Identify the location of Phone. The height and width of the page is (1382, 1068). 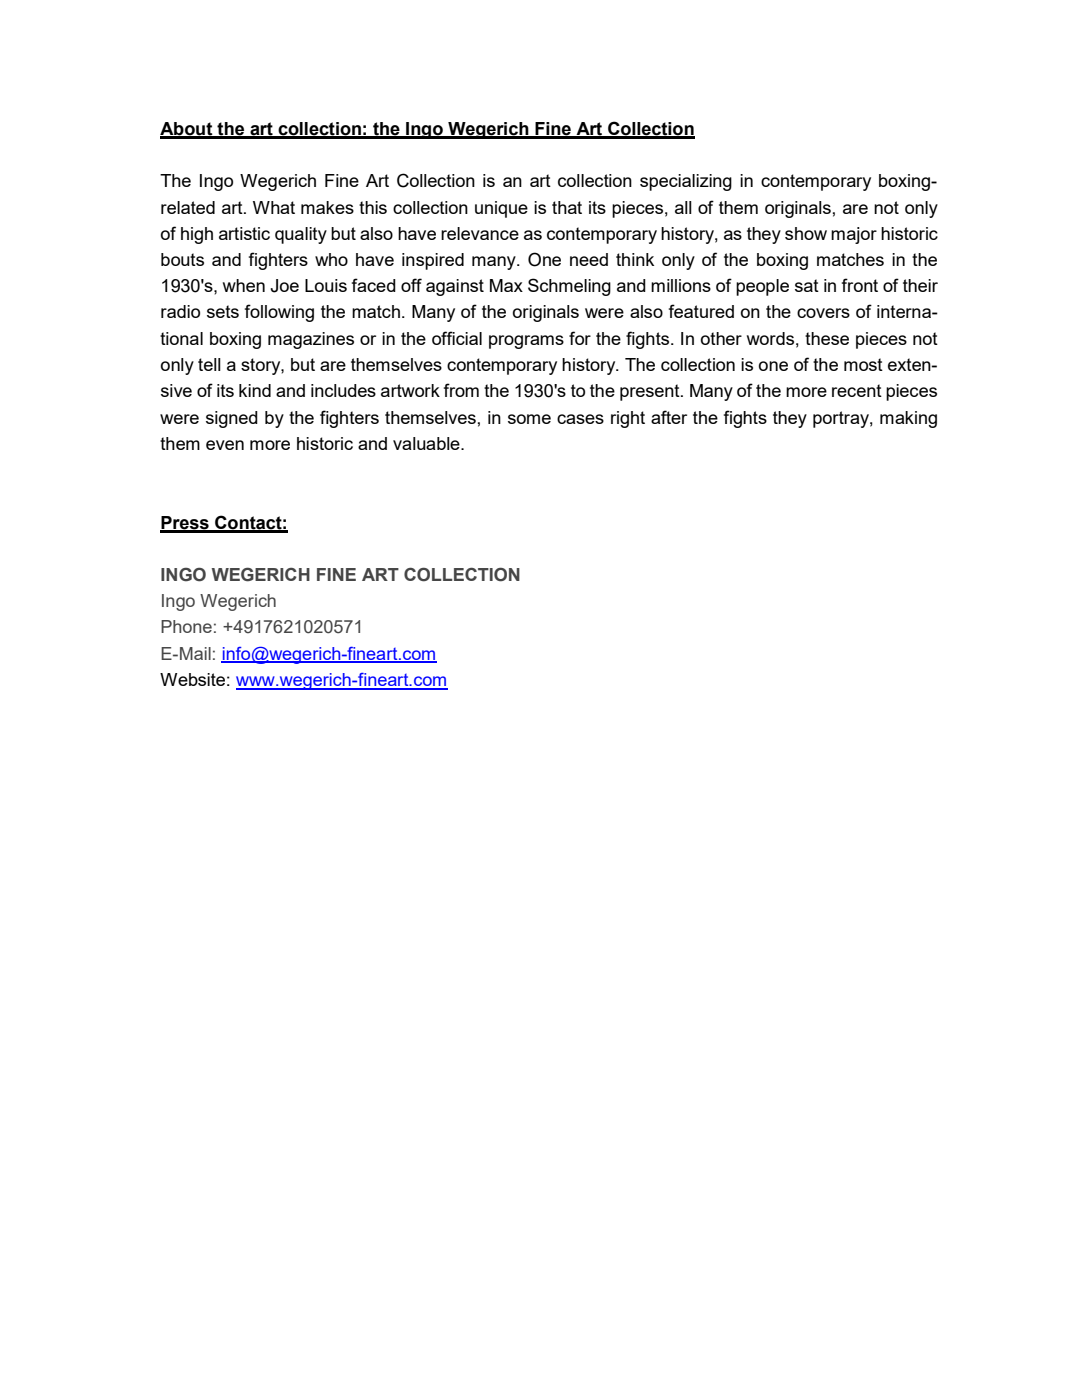
(186, 626).
